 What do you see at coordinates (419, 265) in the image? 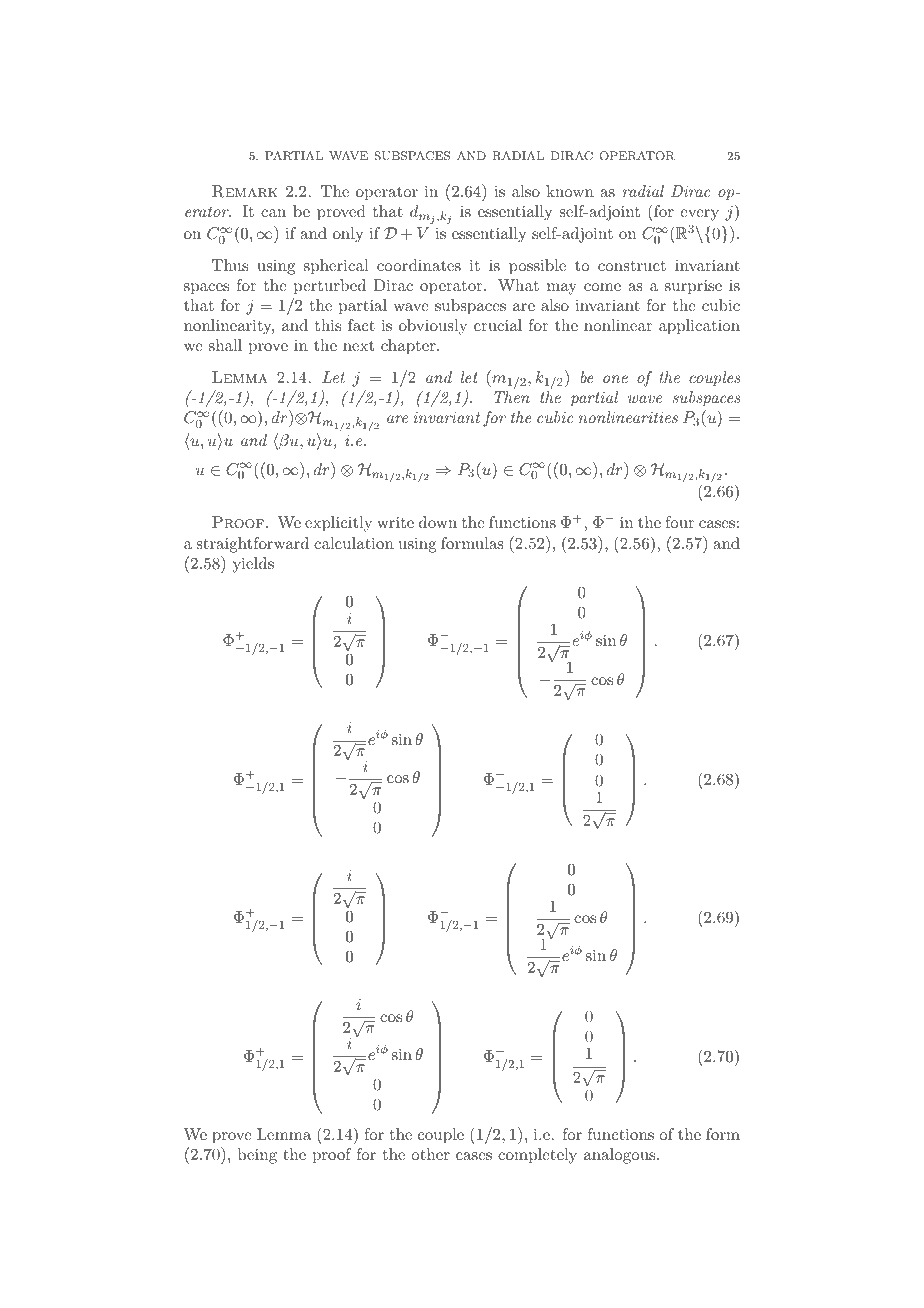
I see `coordinates` at bounding box center [419, 265].
